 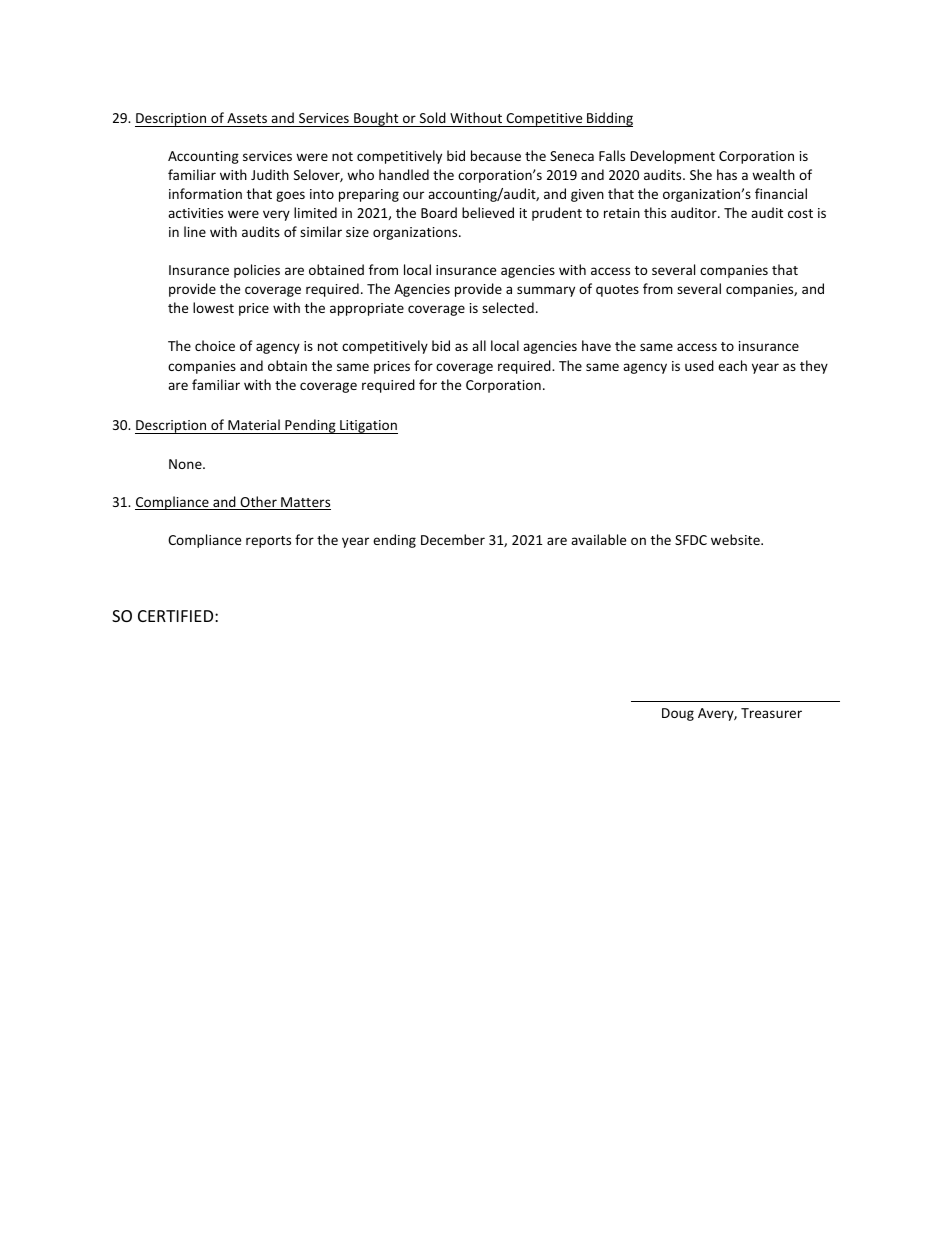 What do you see at coordinates (368, 427) in the screenshot?
I see `Litigation` at bounding box center [368, 427].
